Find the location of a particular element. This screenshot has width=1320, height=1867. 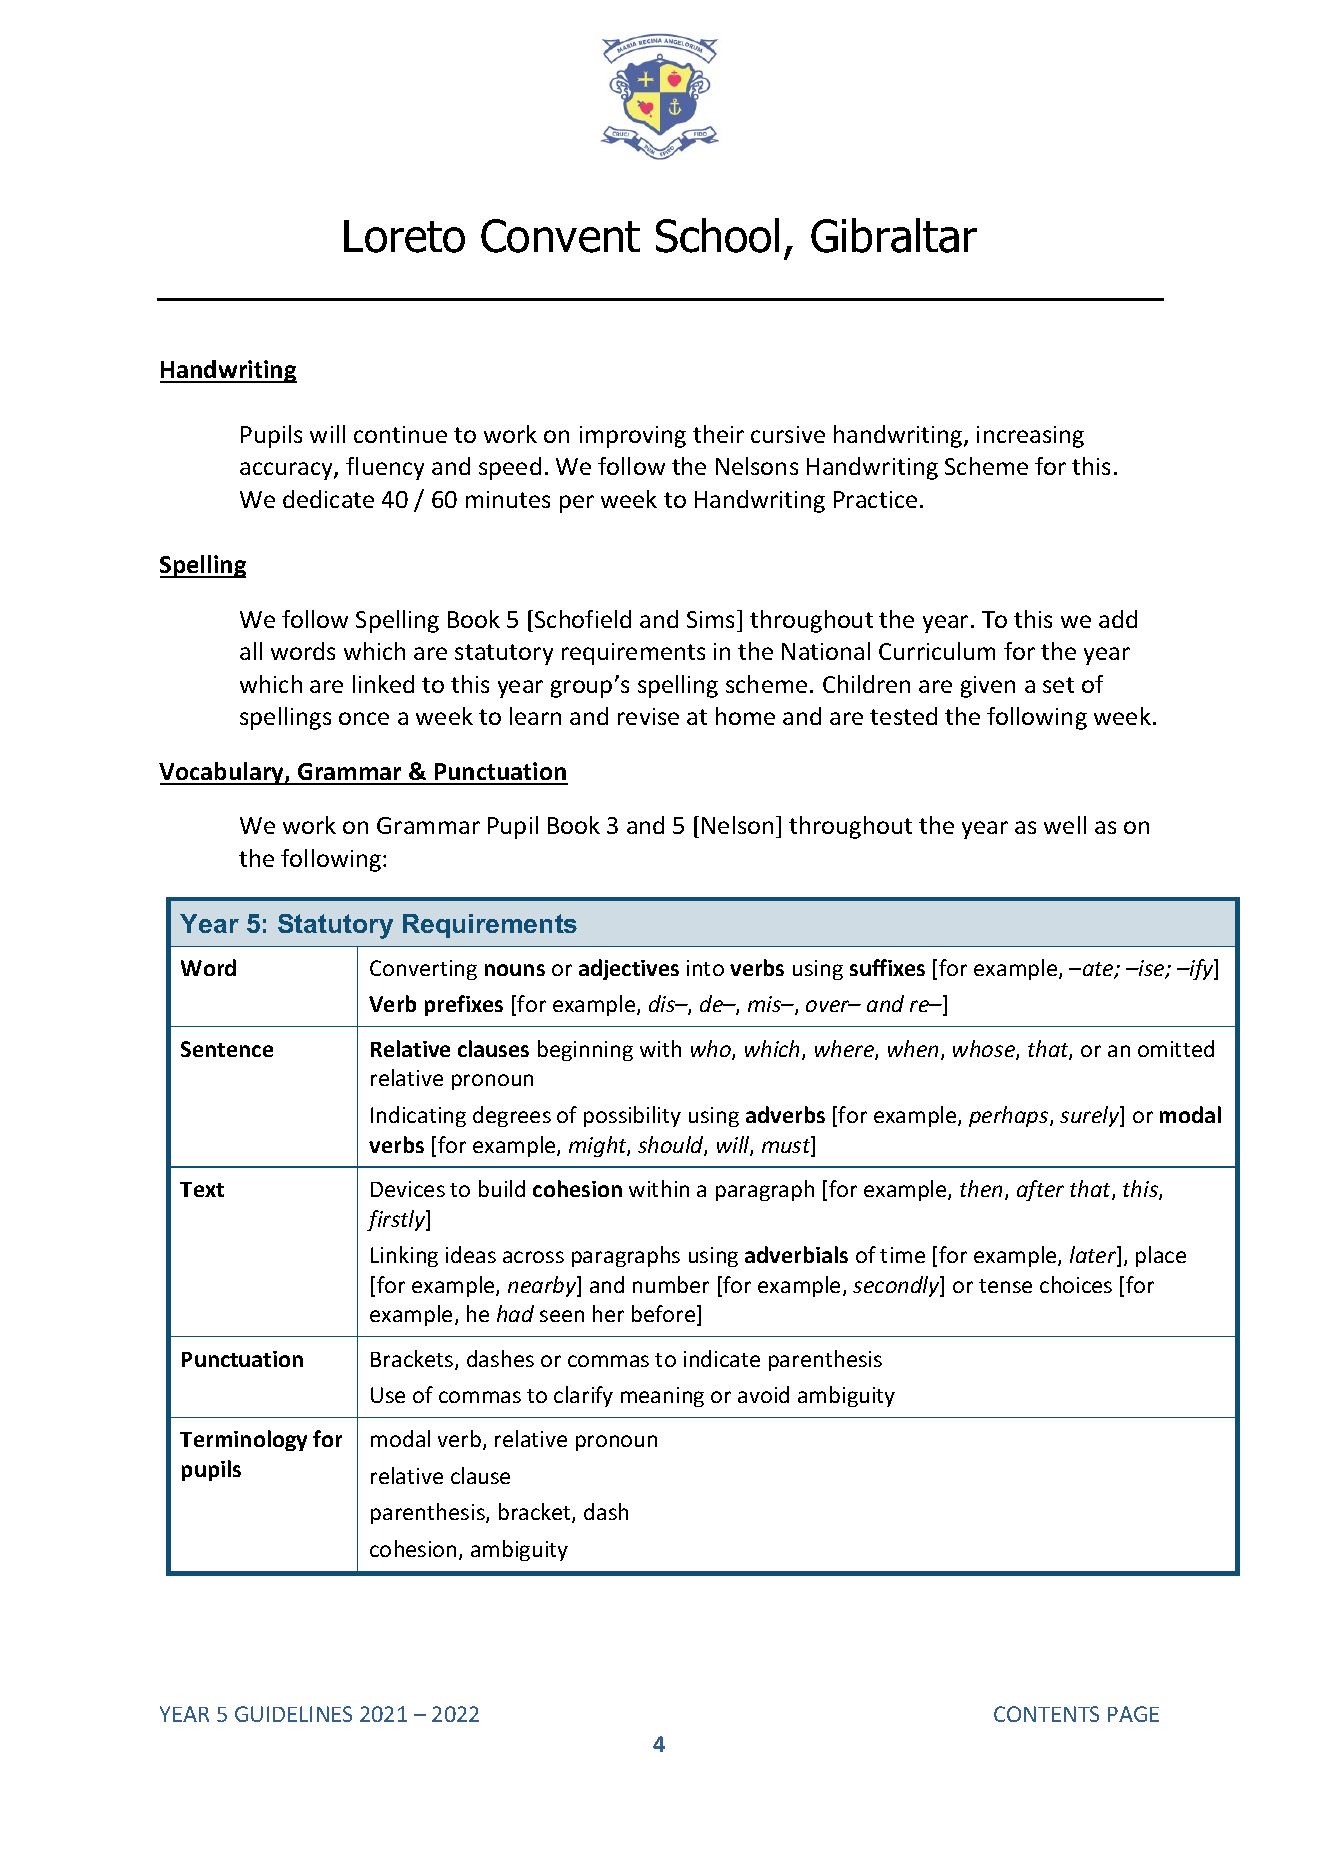

meaning is located at coordinates (662, 1397).
